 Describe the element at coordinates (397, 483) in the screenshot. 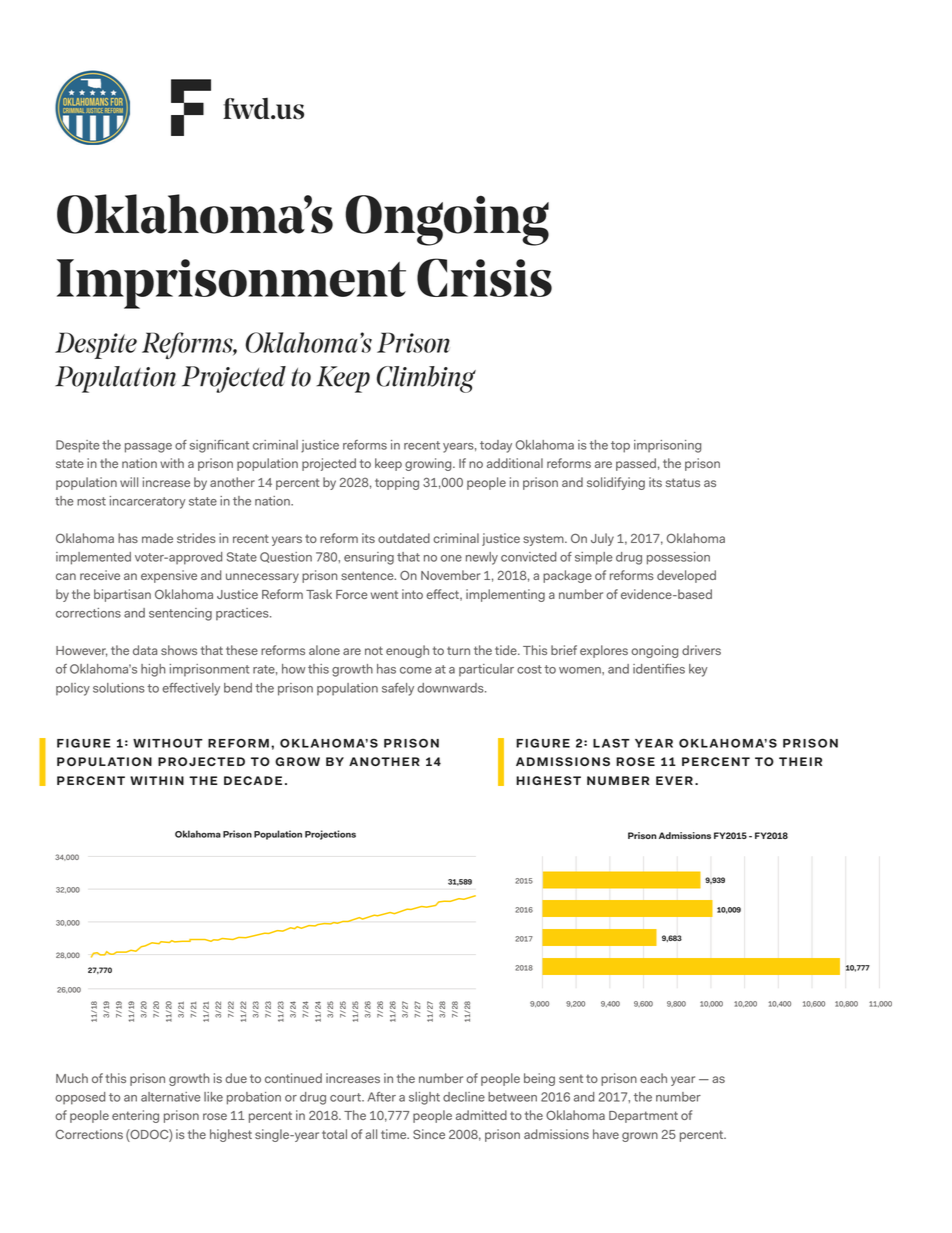

I see `topping` at that location.
